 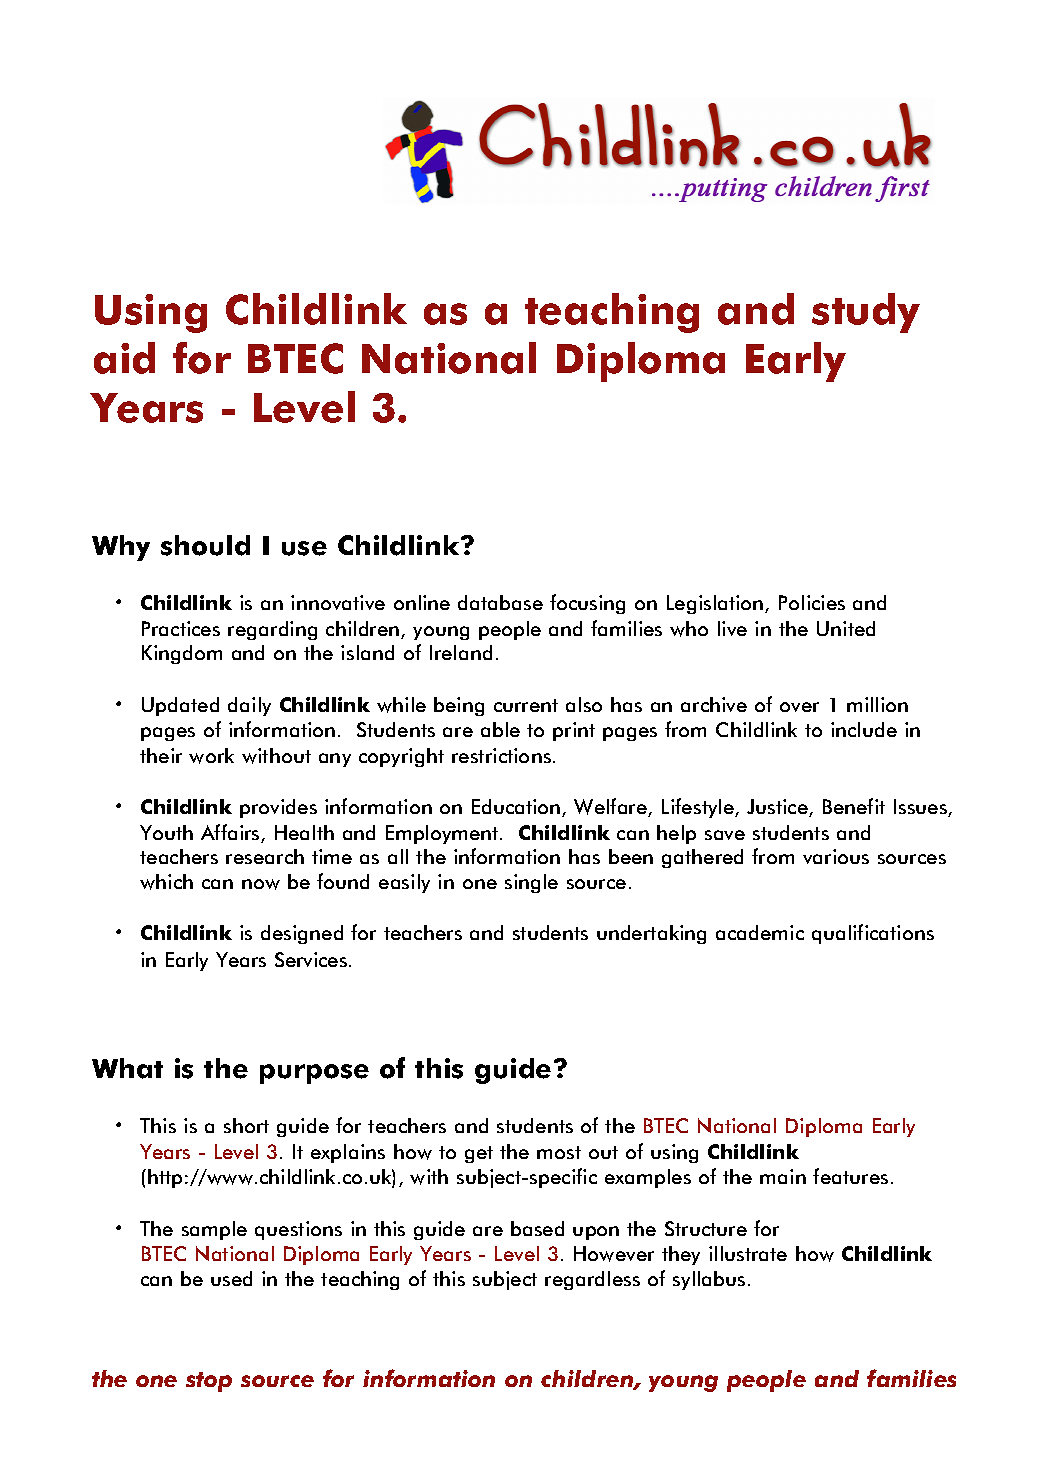 I want to click on regardless, so click(x=592, y=1280).
